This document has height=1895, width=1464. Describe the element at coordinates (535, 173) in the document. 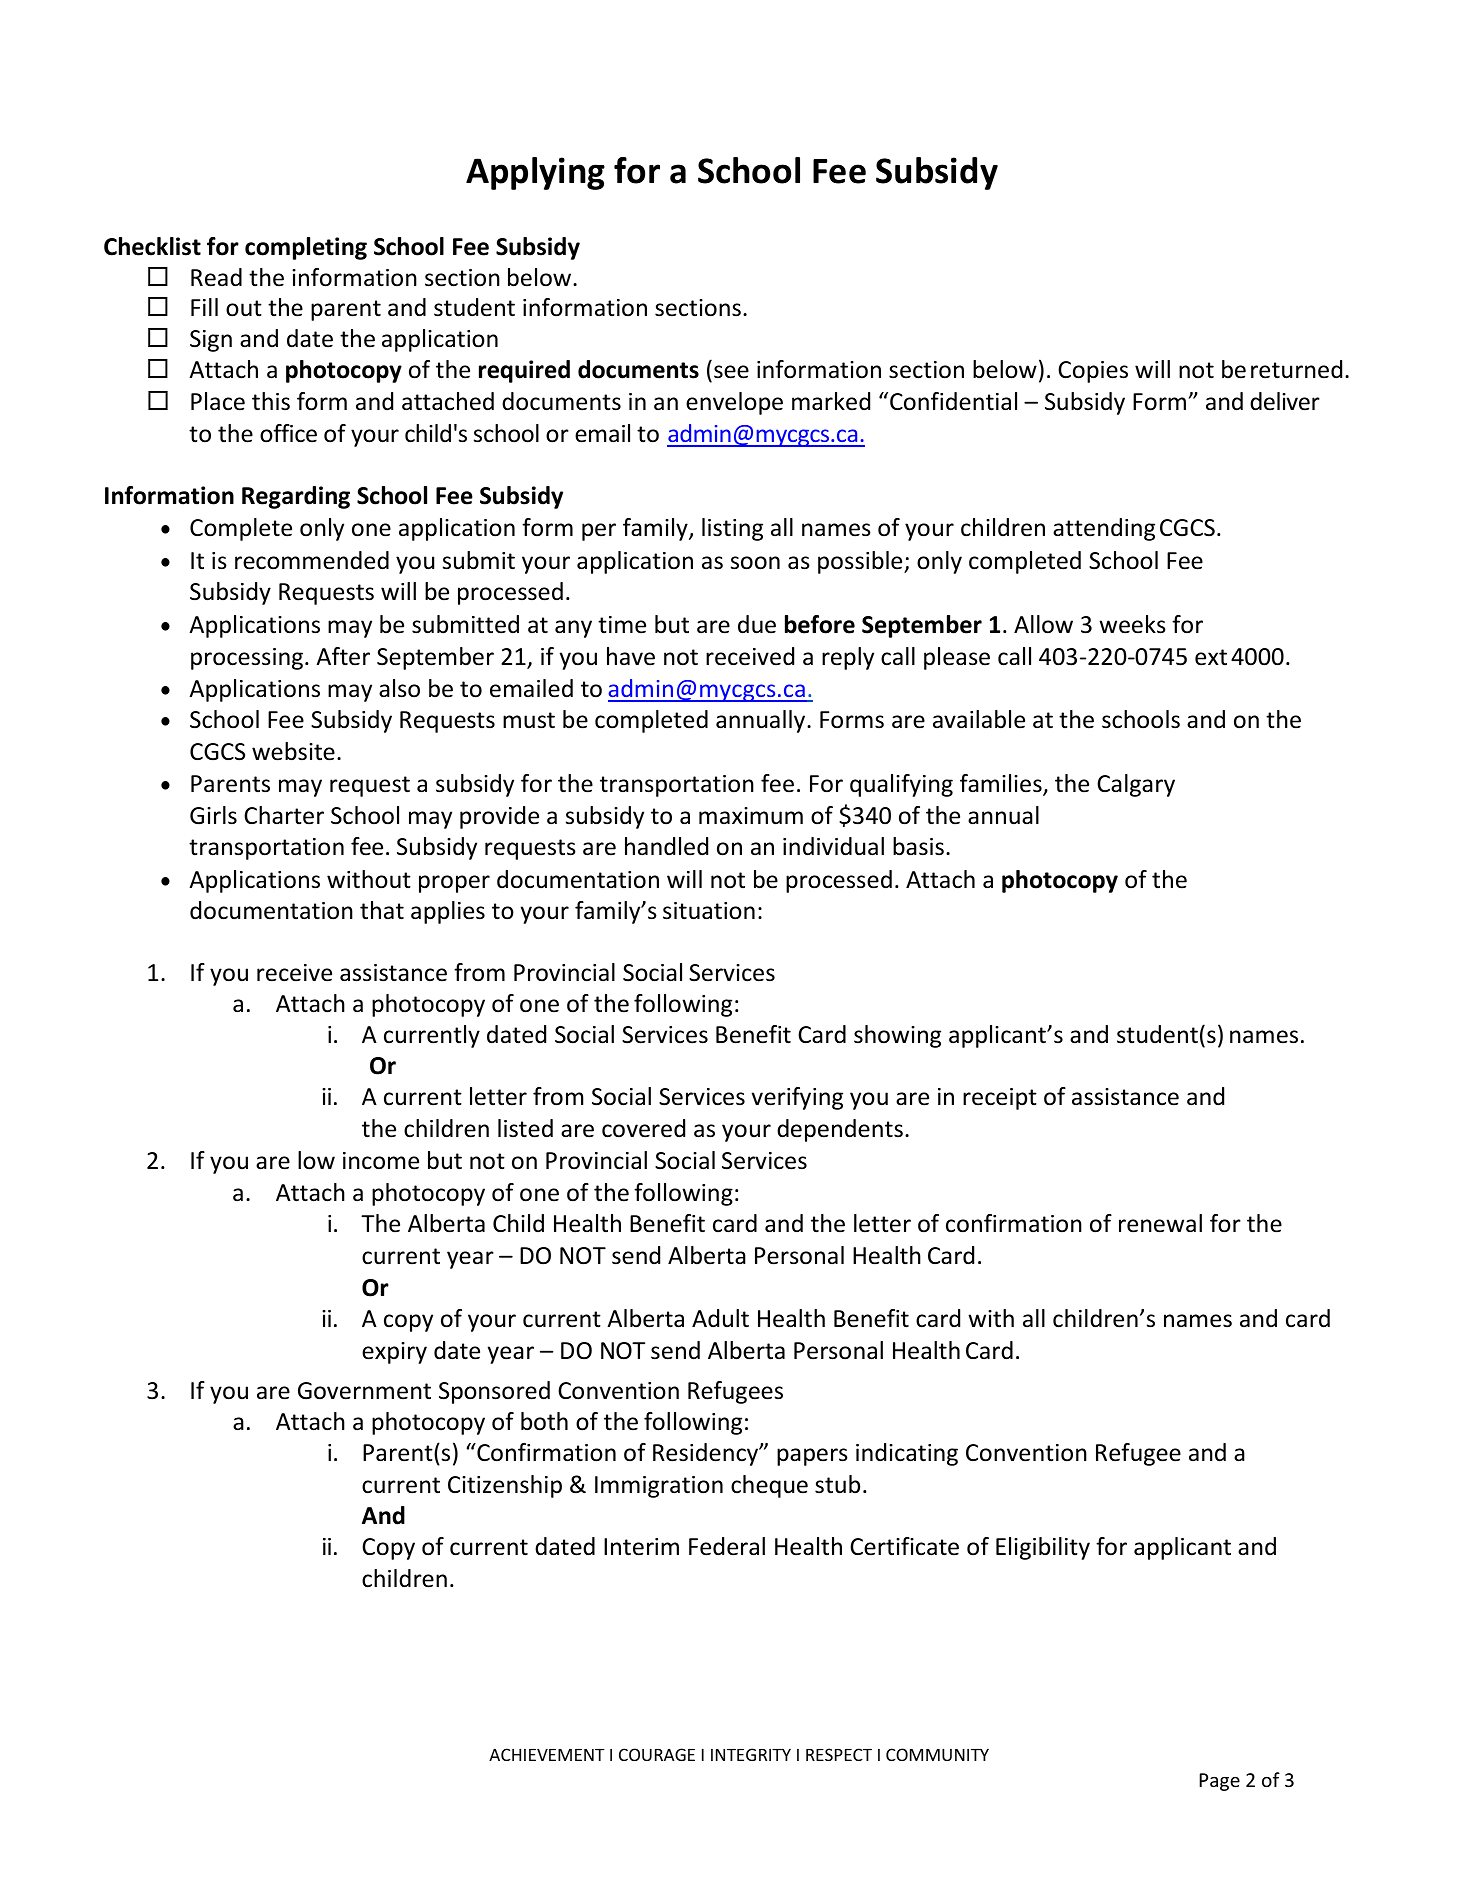

I see `Applying` at that location.
